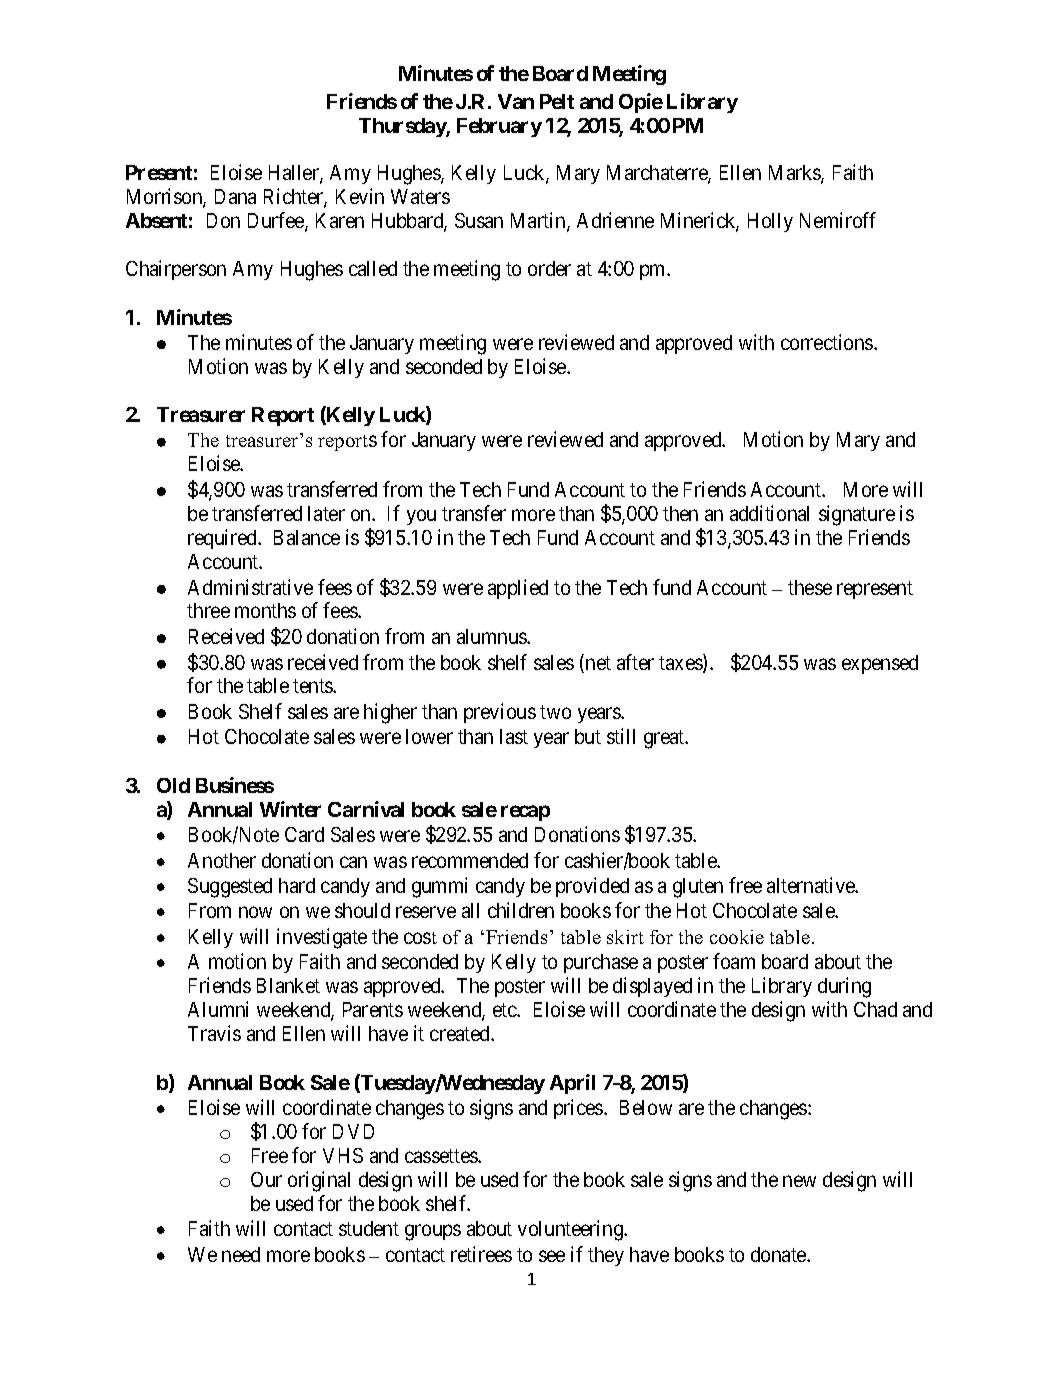 This screenshot has height=1377, width=1064. I want to click on recommended, so click(470, 860).
